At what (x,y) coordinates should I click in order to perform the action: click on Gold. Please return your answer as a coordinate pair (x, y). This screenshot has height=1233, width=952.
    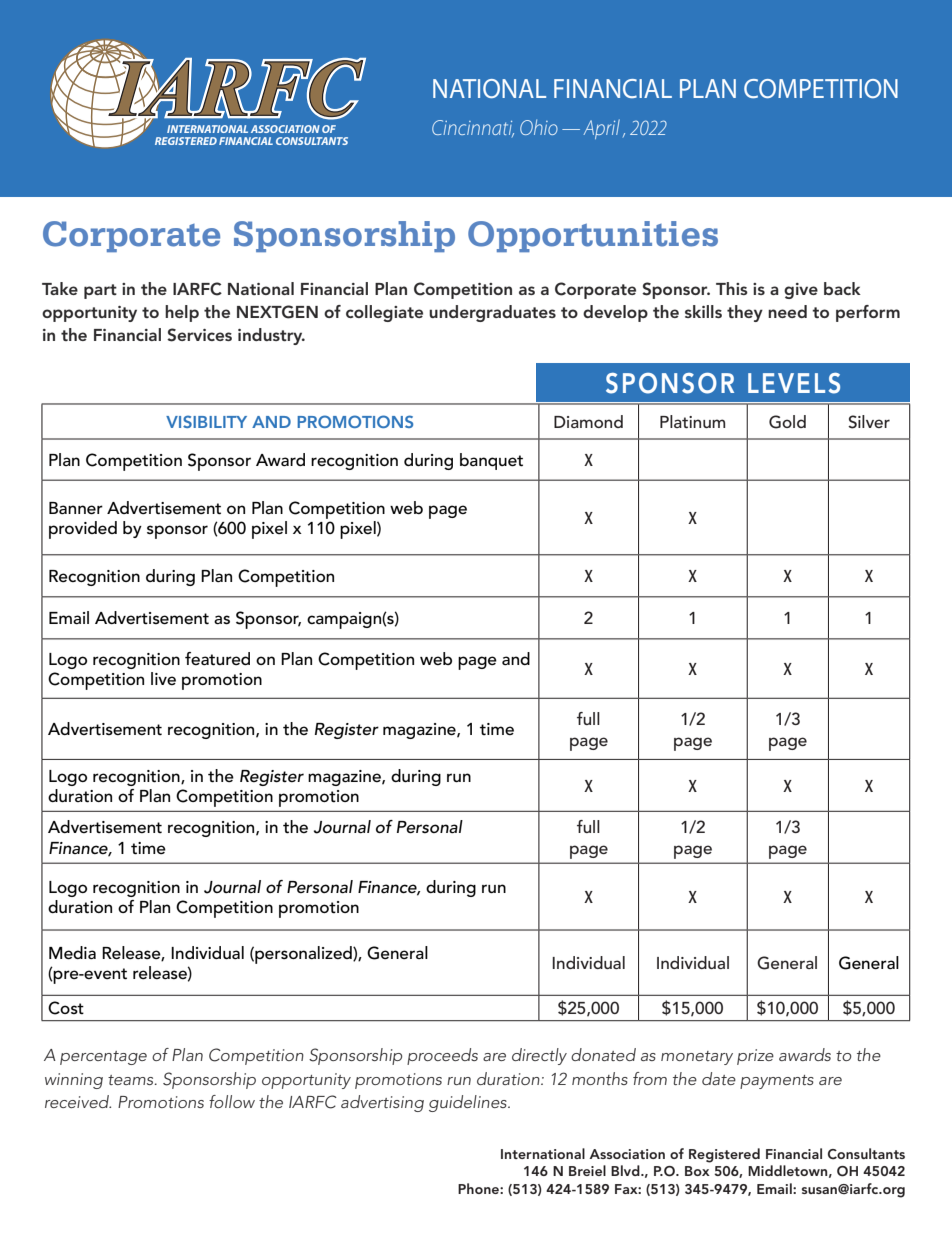
    Looking at the image, I should click on (787, 422).
